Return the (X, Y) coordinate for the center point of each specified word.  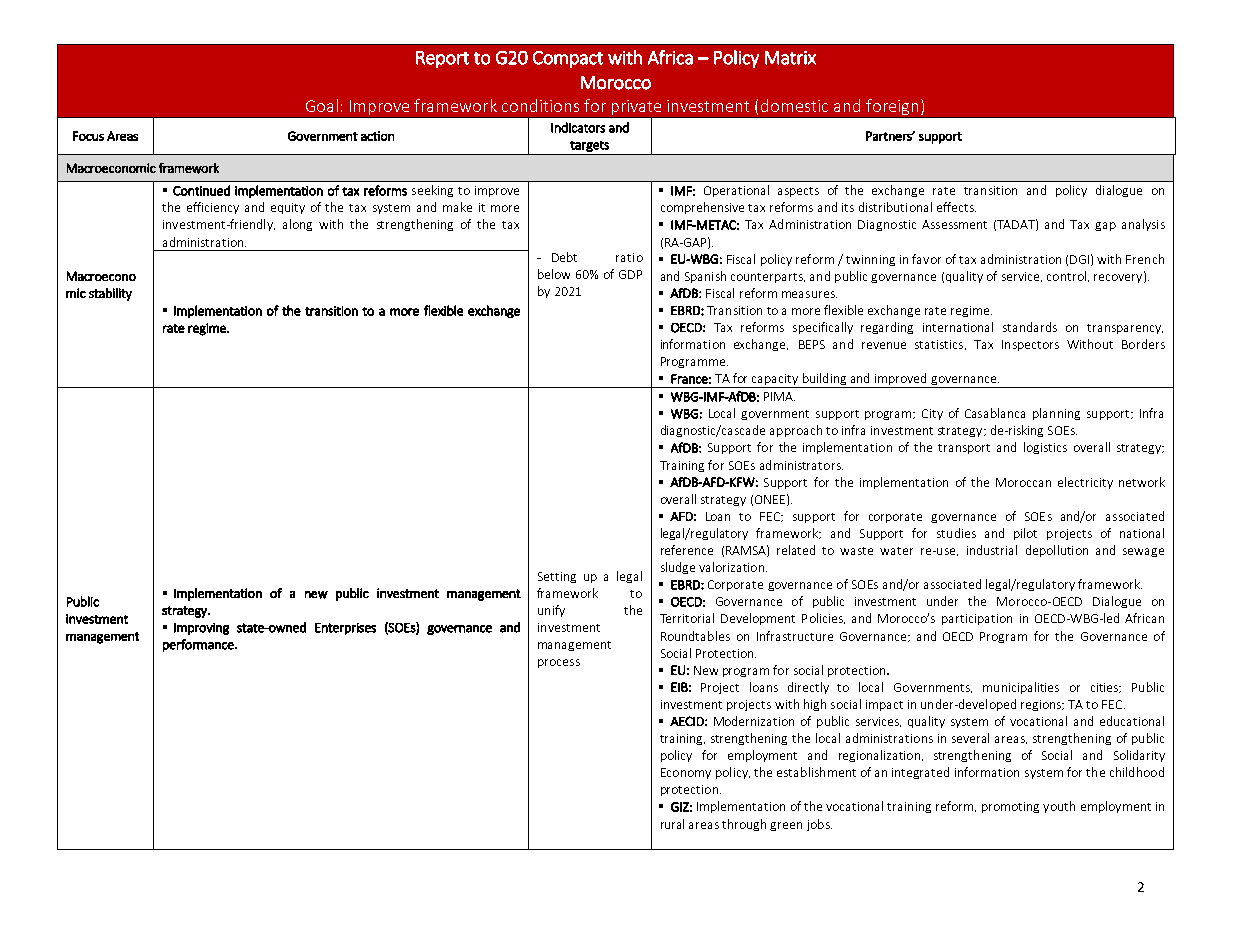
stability (110, 294)
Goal (322, 105)
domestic (794, 105)
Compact (568, 59)
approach (796, 431)
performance (199, 645)
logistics (1045, 448)
